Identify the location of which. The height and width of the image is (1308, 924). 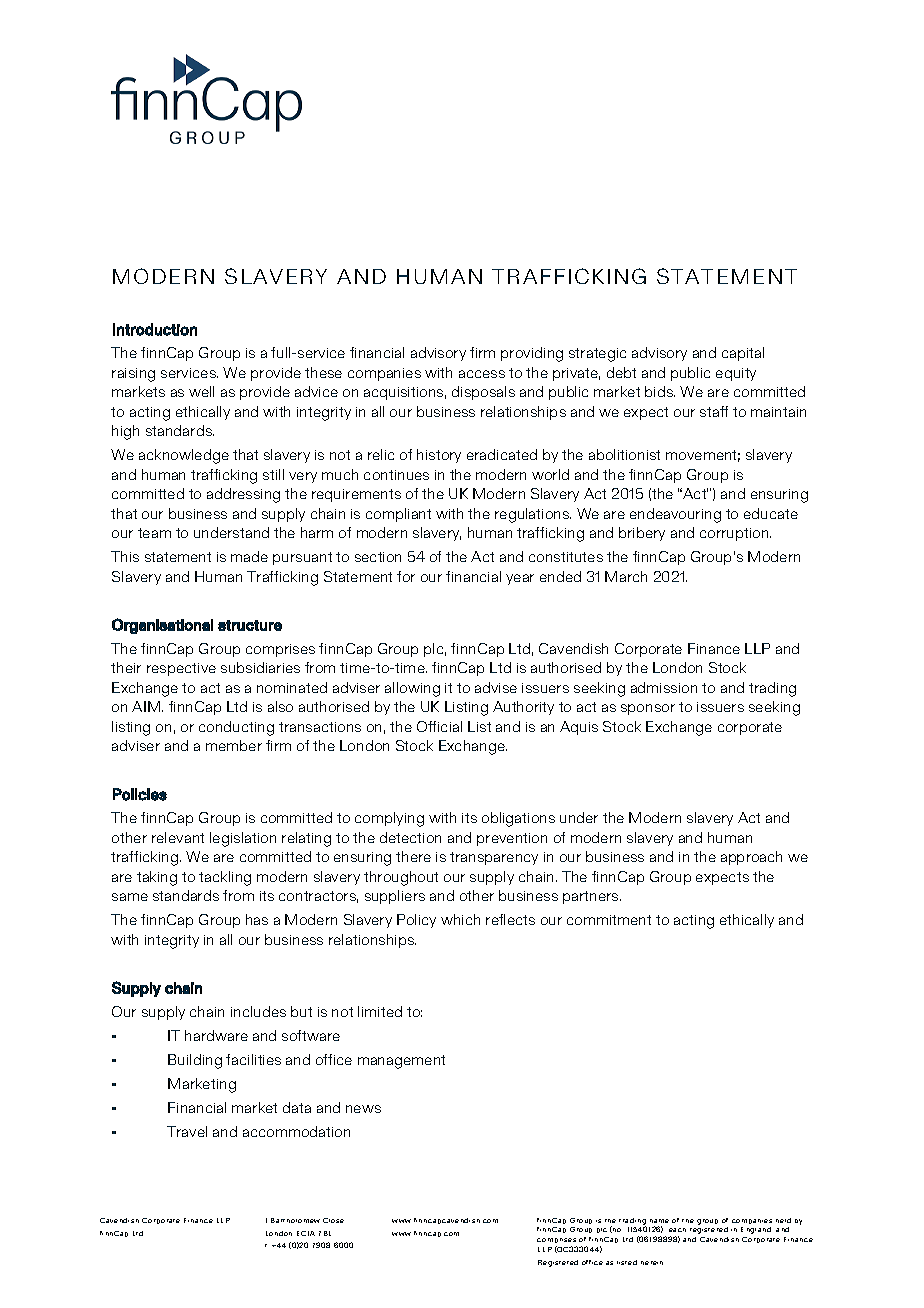
(460, 919).
